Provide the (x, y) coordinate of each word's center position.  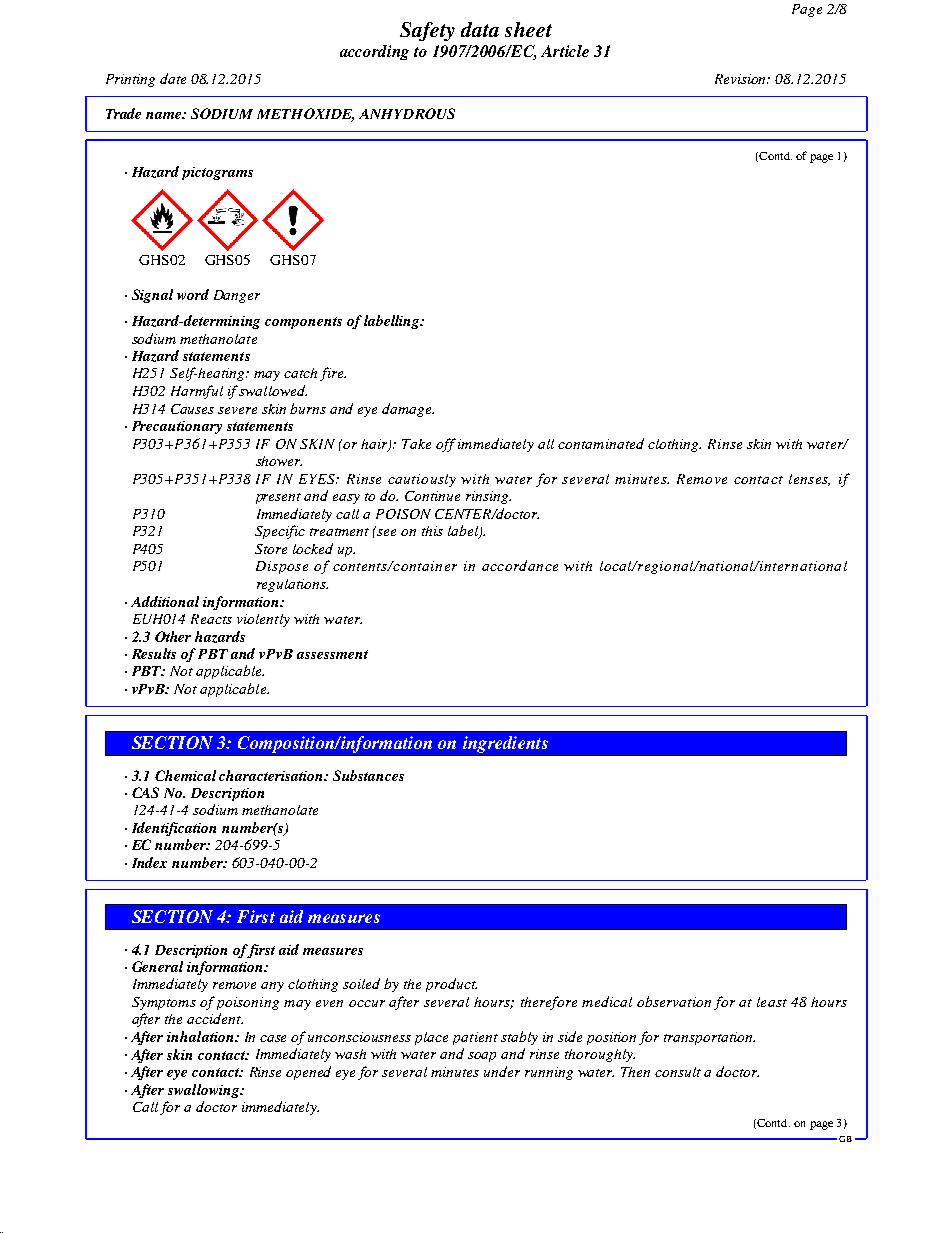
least (772, 1002)
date (173, 78)
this (432, 531)
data (480, 29)
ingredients (505, 744)
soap (482, 1057)
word (193, 294)
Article (565, 51)
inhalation (201, 1036)
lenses (809, 480)
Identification (174, 829)
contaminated (601, 443)
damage (408, 410)
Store (271, 549)
